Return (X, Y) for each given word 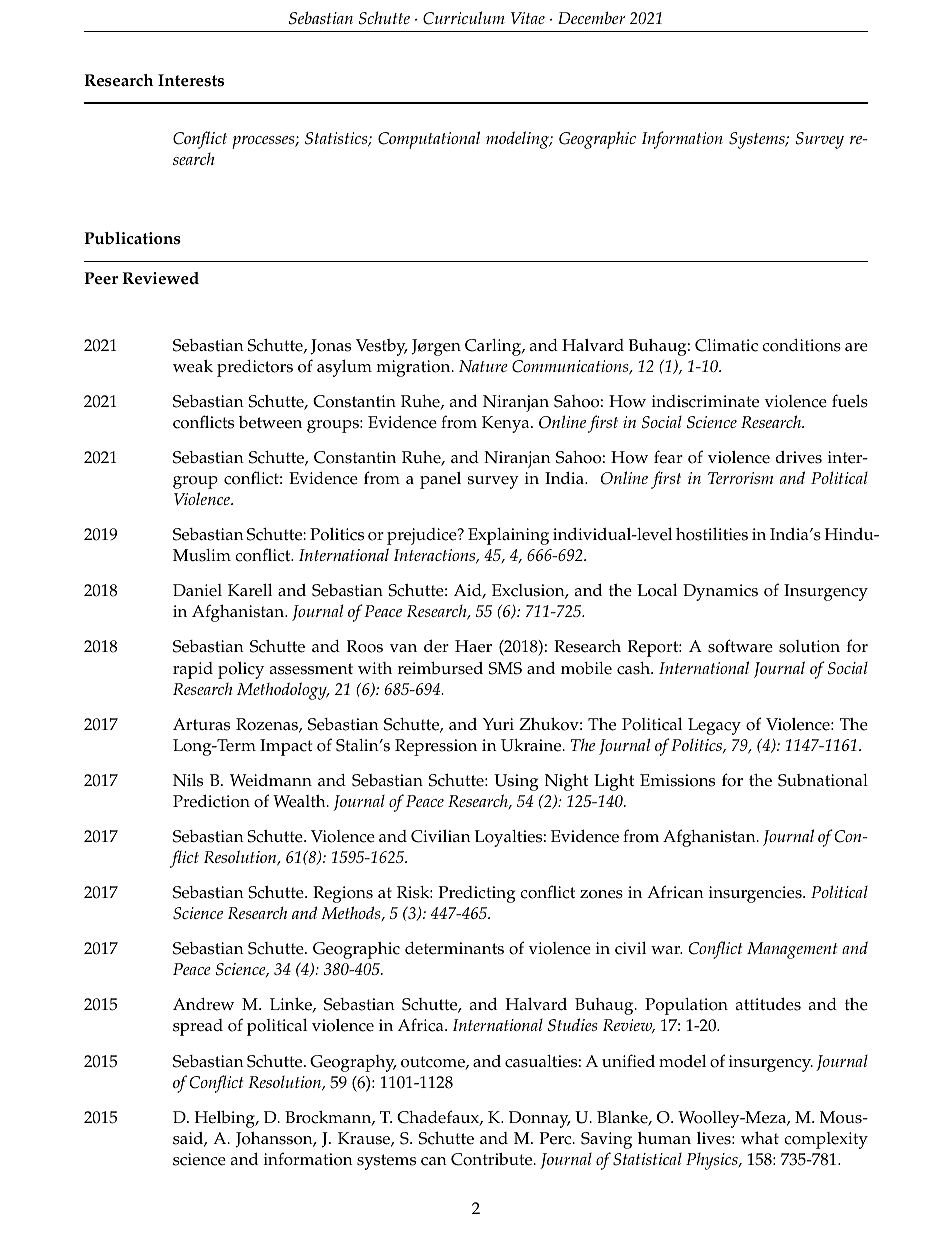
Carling (494, 347)
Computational (429, 140)
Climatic (726, 345)
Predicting (477, 894)
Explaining (508, 536)
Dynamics (720, 592)
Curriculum (464, 18)
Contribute (493, 1159)
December (591, 17)
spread (198, 1027)
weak (193, 366)
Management (792, 950)
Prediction (211, 801)
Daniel (197, 590)
